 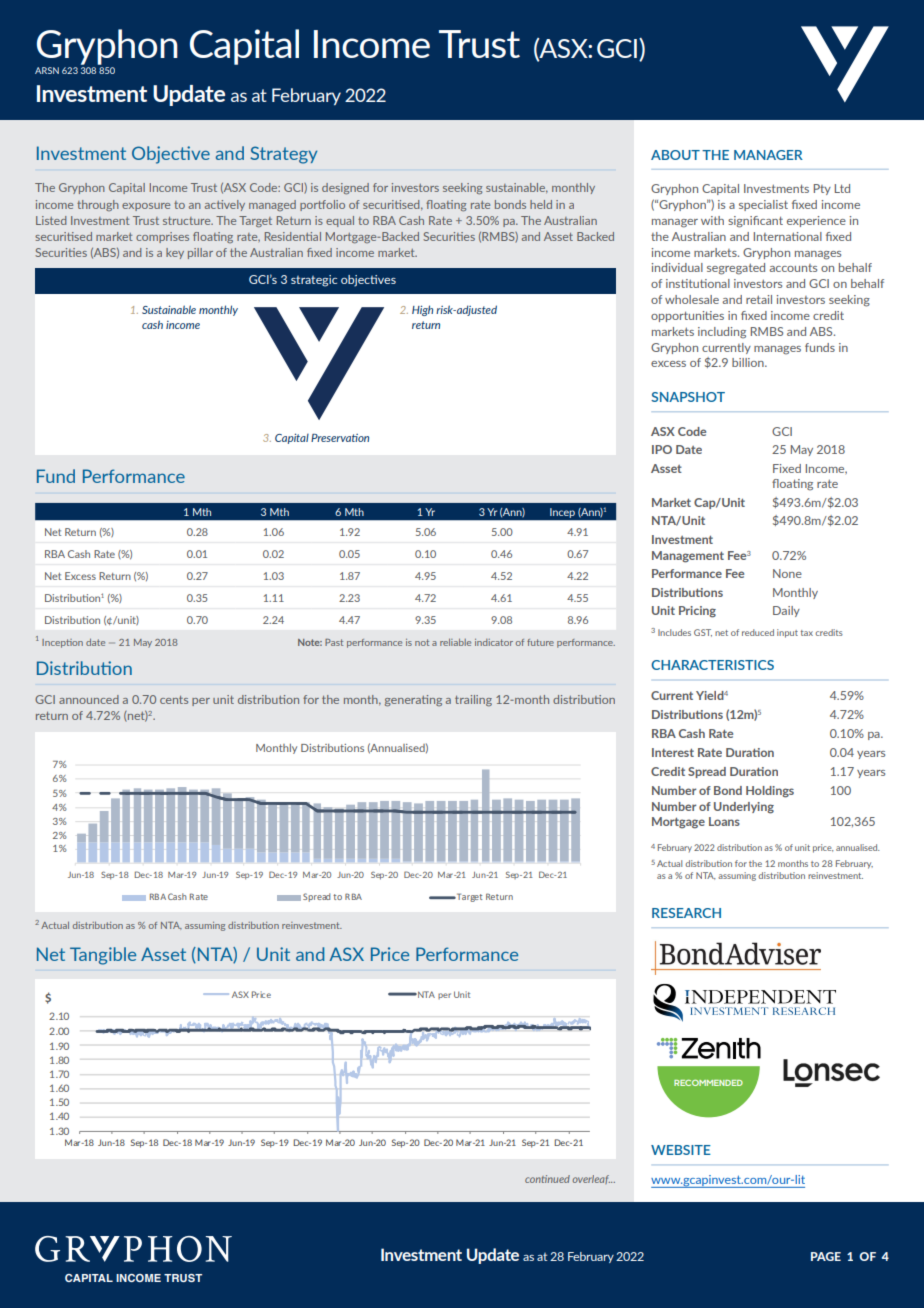 What do you see at coordinates (547, 1179) in the screenshot?
I see `continued` at bounding box center [547, 1179].
